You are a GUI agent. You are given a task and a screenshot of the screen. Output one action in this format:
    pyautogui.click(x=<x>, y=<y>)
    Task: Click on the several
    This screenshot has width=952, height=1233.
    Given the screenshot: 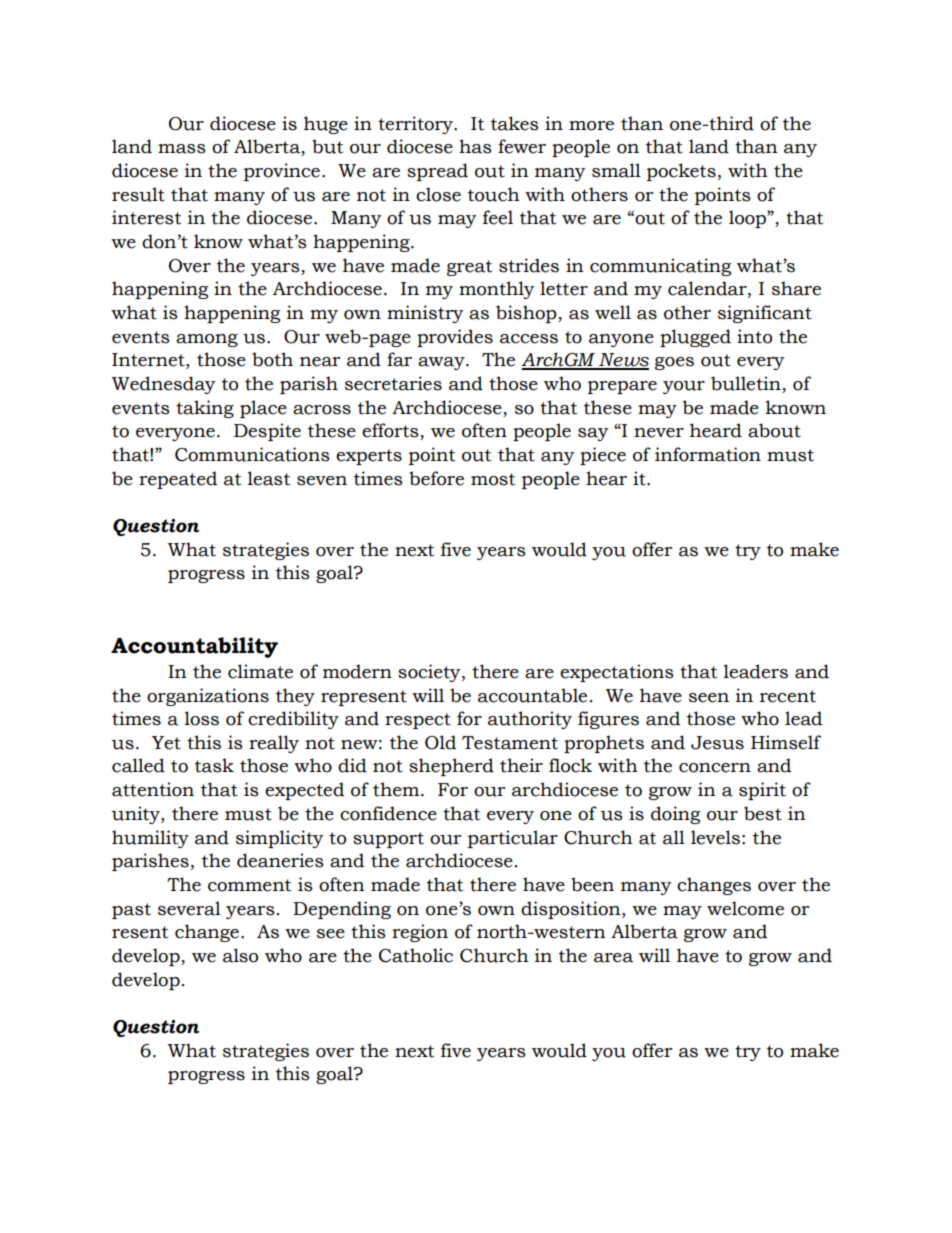 What is the action you would take?
    pyautogui.click(x=189, y=908)
